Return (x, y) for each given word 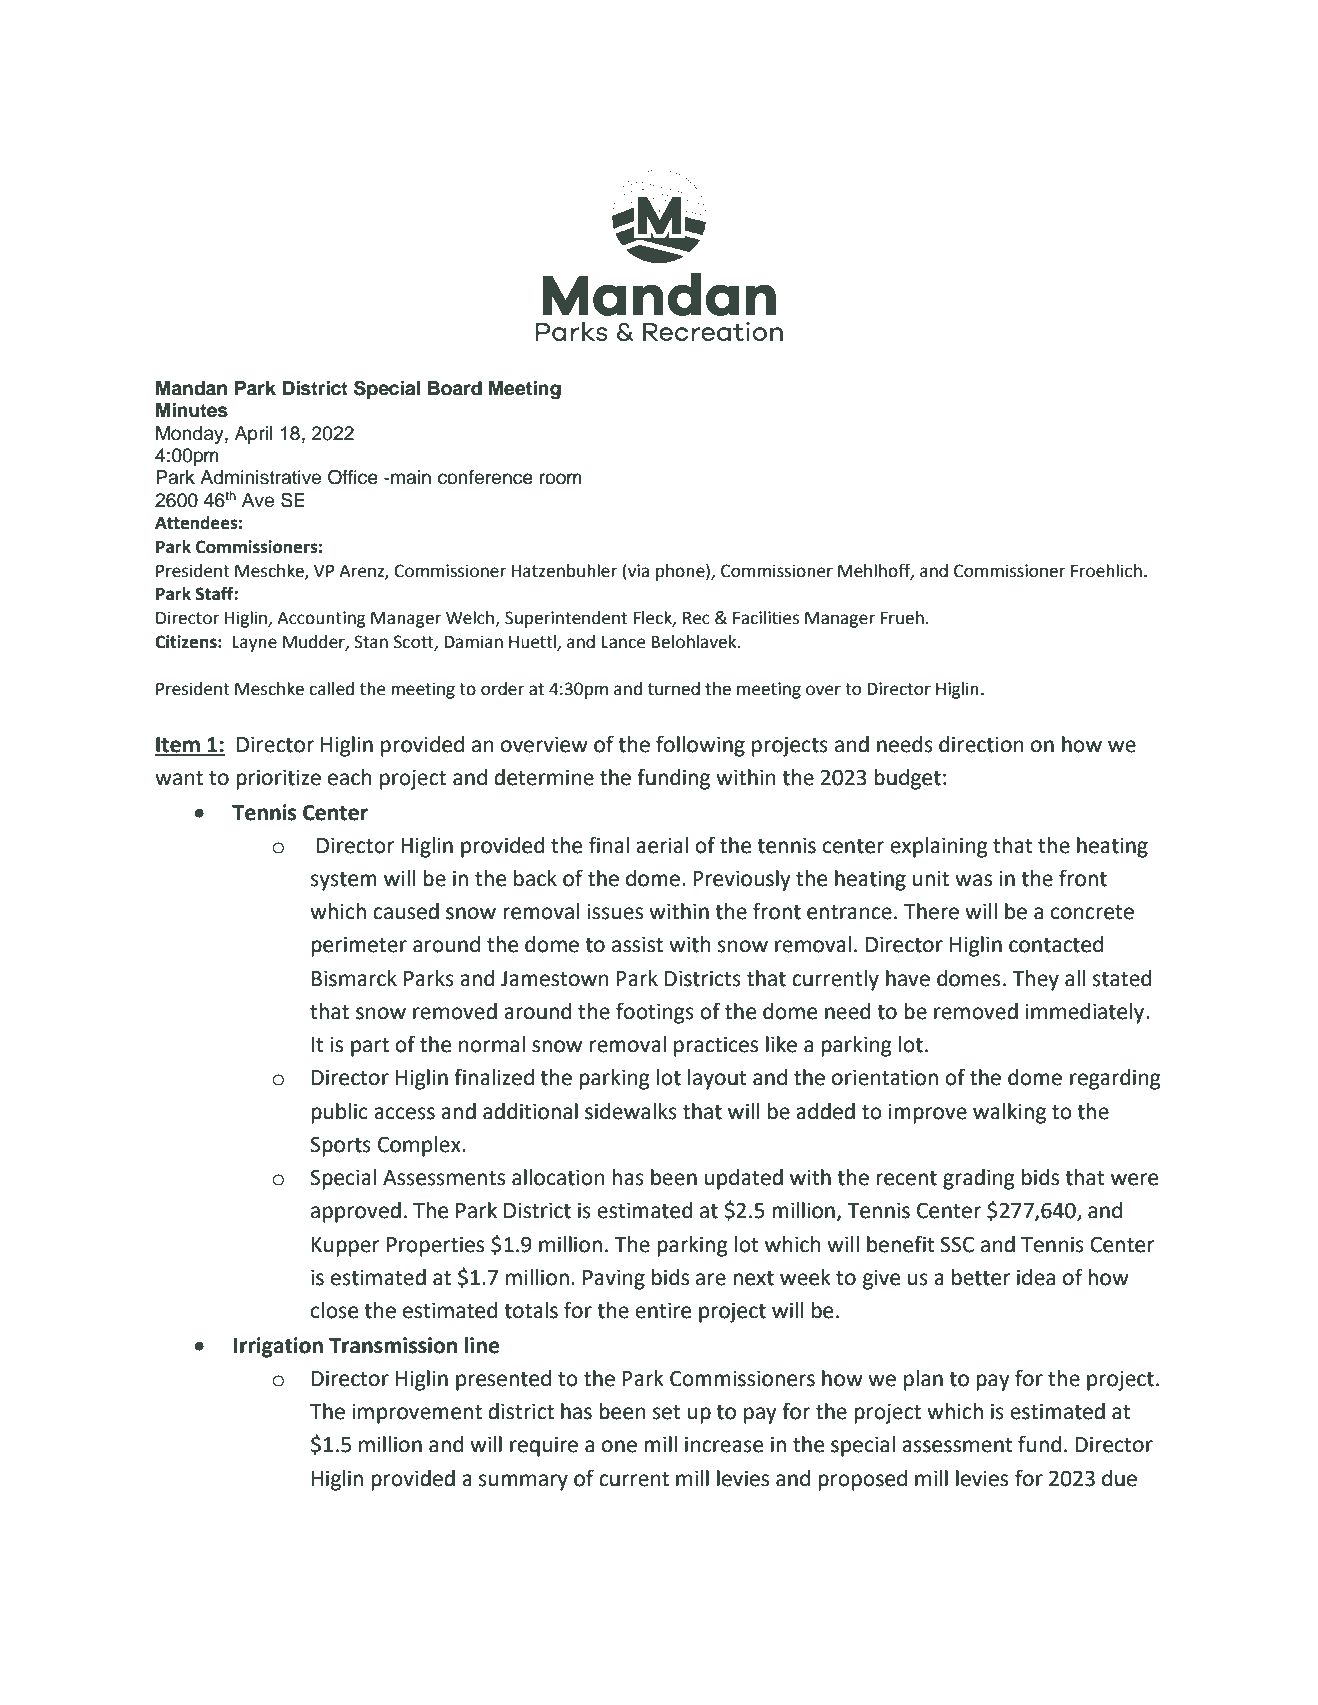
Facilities (766, 618)
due (1119, 1478)
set (667, 1412)
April (253, 435)
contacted (1056, 944)
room (560, 479)
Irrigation (278, 1347)
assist (637, 944)
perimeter (359, 946)
